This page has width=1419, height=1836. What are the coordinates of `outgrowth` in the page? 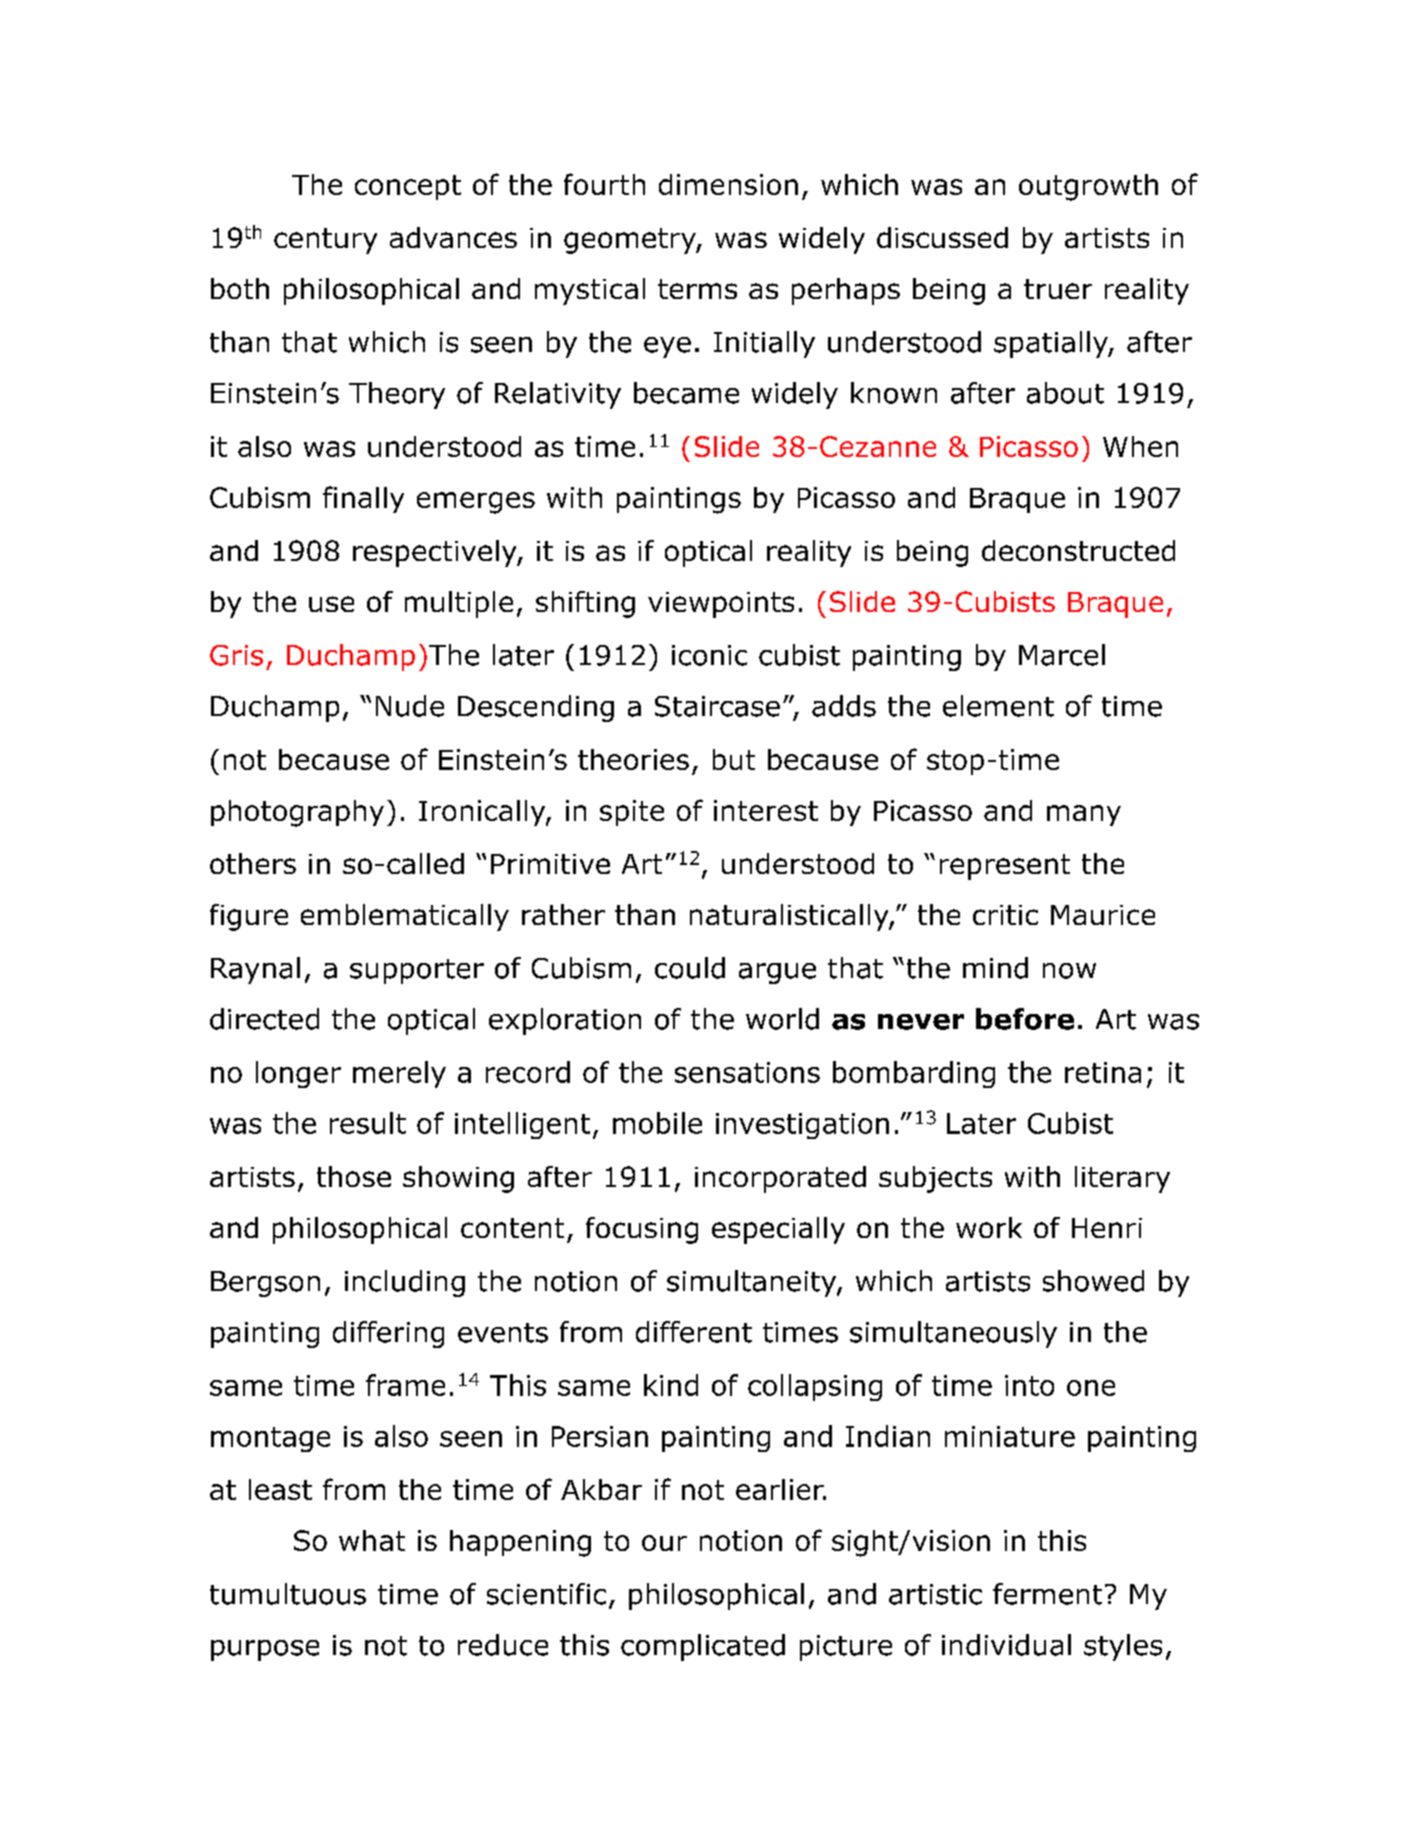 It's located at (1088, 187).
